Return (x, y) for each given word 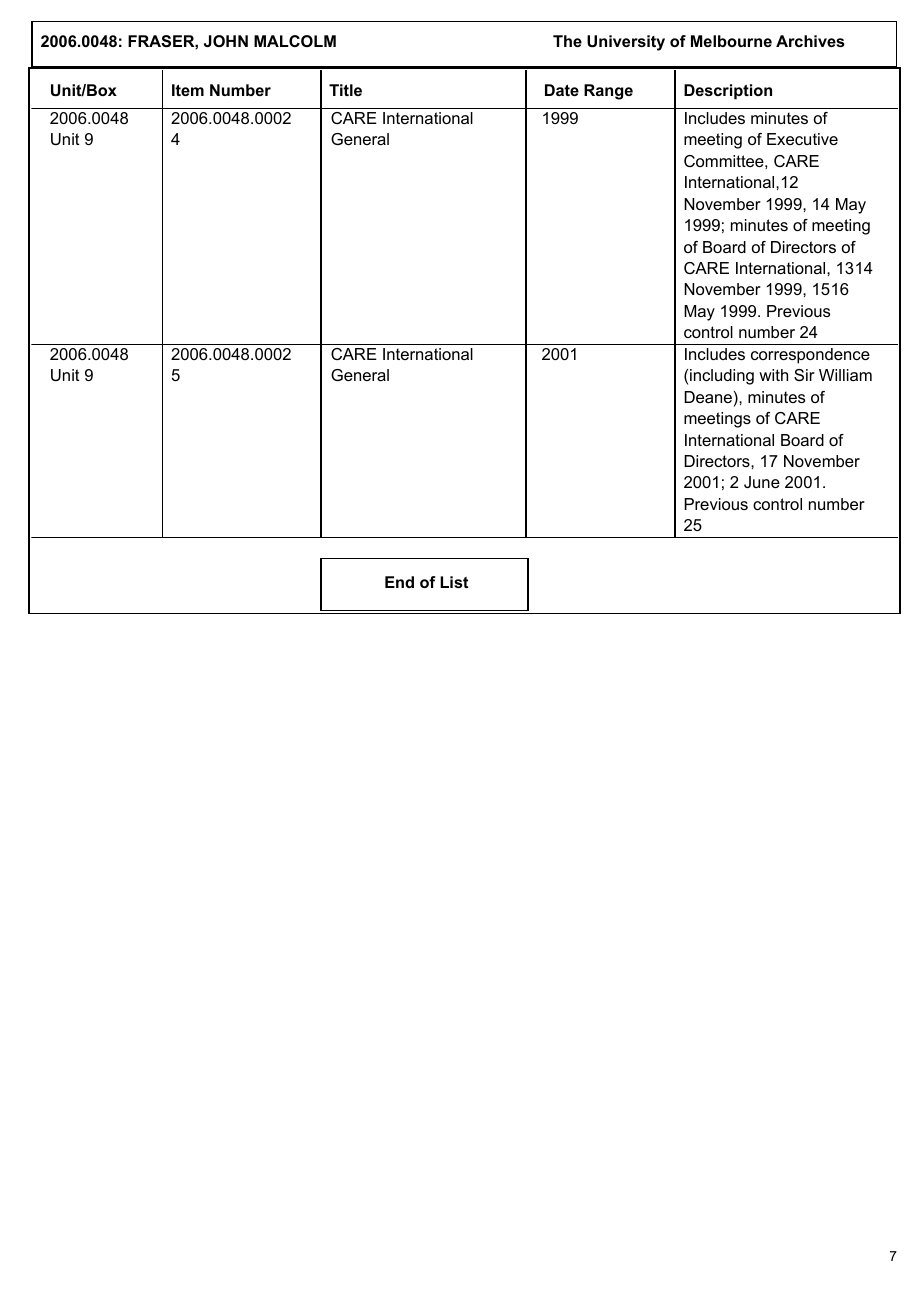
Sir (804, 375)
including (722, 377)
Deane (708, 397)
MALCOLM (295, 41)
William (845, 375)
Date (562, 90)
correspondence (810, 356)
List (454, 582)
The (567, 41)
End (399, 582)
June (762, 482)
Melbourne (731, 41)
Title (345, 90)
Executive (802, 139)
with (773, 375)
